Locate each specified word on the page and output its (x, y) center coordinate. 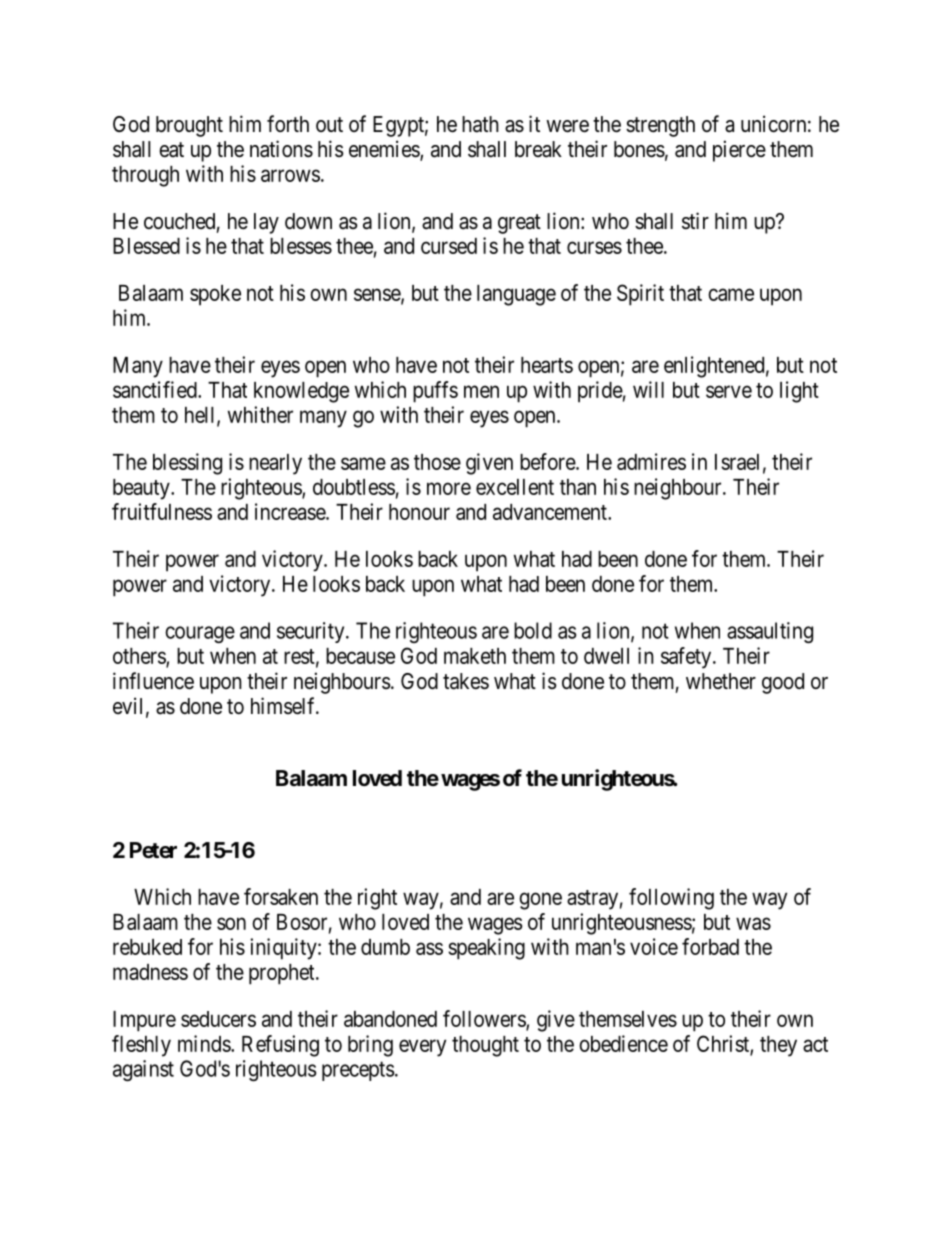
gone (540, 901)
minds (205, 1043)
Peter (153, 850)
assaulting (770, 632)
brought (189, 126)
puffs (435, 392)
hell (201, 416)
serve (729, 391)
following (671, 899)
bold (533, 630)
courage (200, 634)
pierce (739, 151)
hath (480, 124)
